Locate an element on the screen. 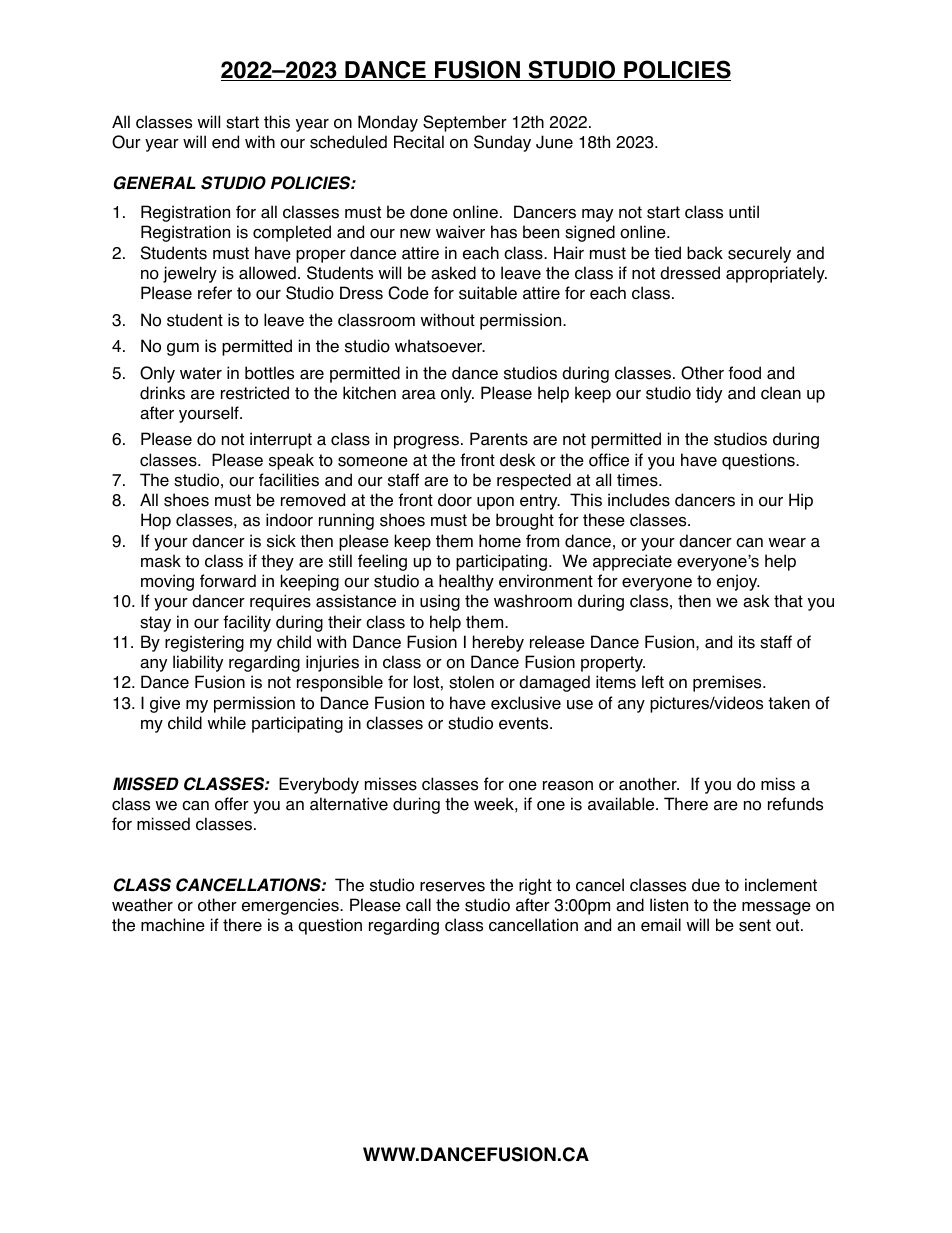 The image size is (952, 1233). end is located at coordinates (225, 142).
